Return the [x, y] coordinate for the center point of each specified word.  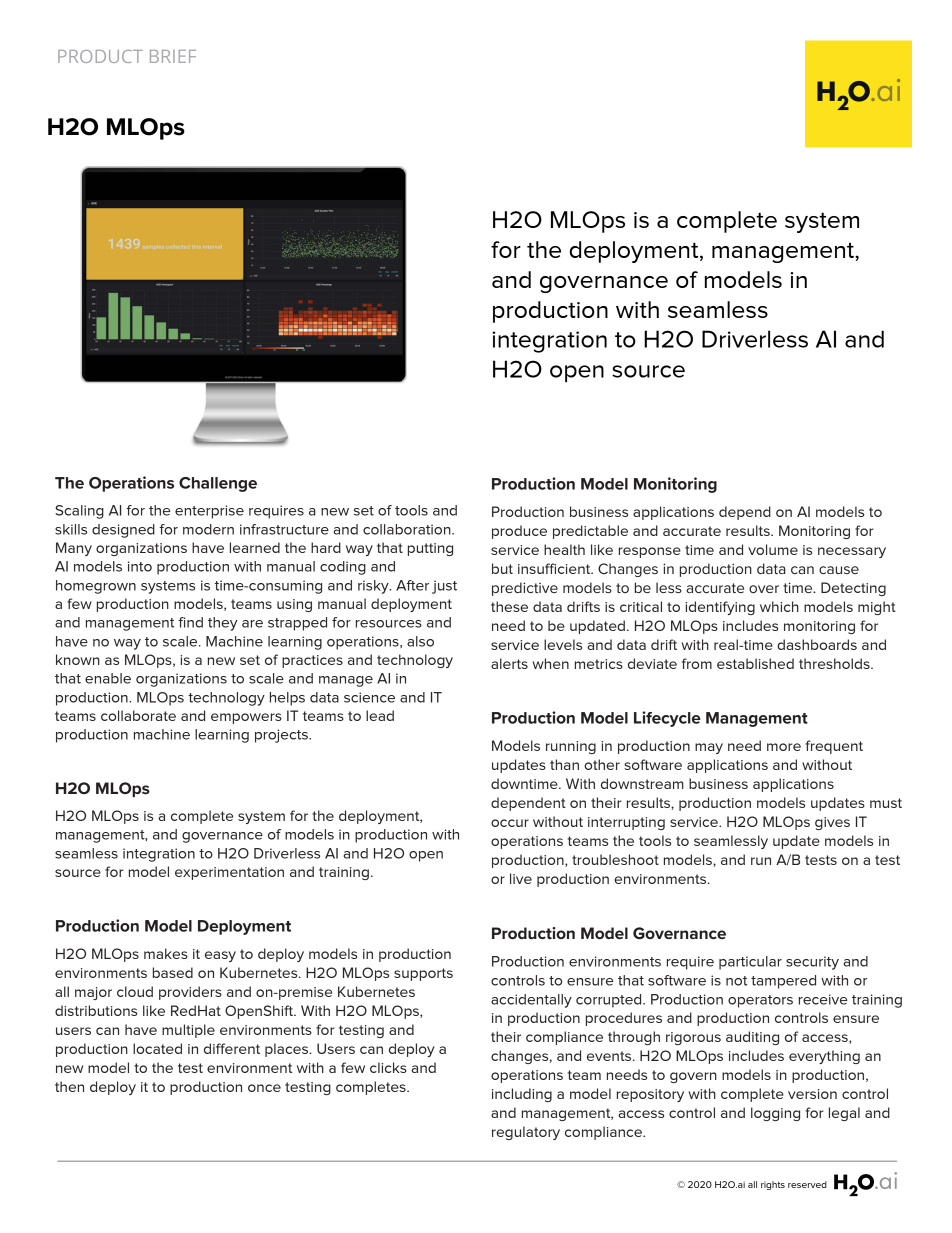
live [521, 878]
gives [832, 823]
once [264, 1088]
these [509, 606]
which [779, 606]
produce [519, 532]
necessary [852, 552]
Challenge [218, 484]
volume [773, 549]
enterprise [209, 512]
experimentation [229, 873]
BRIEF [173, 56]
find [190, 622]
